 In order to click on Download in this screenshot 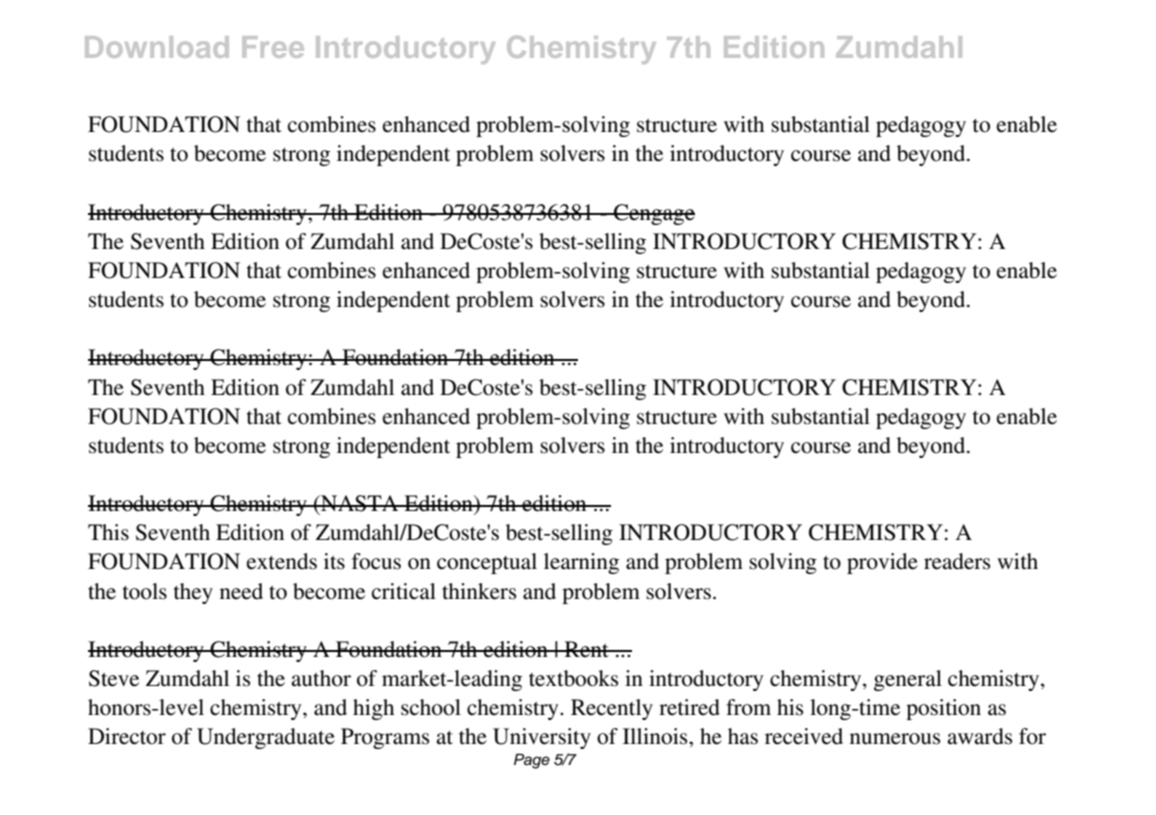, I will do `click(157, 47)`.
